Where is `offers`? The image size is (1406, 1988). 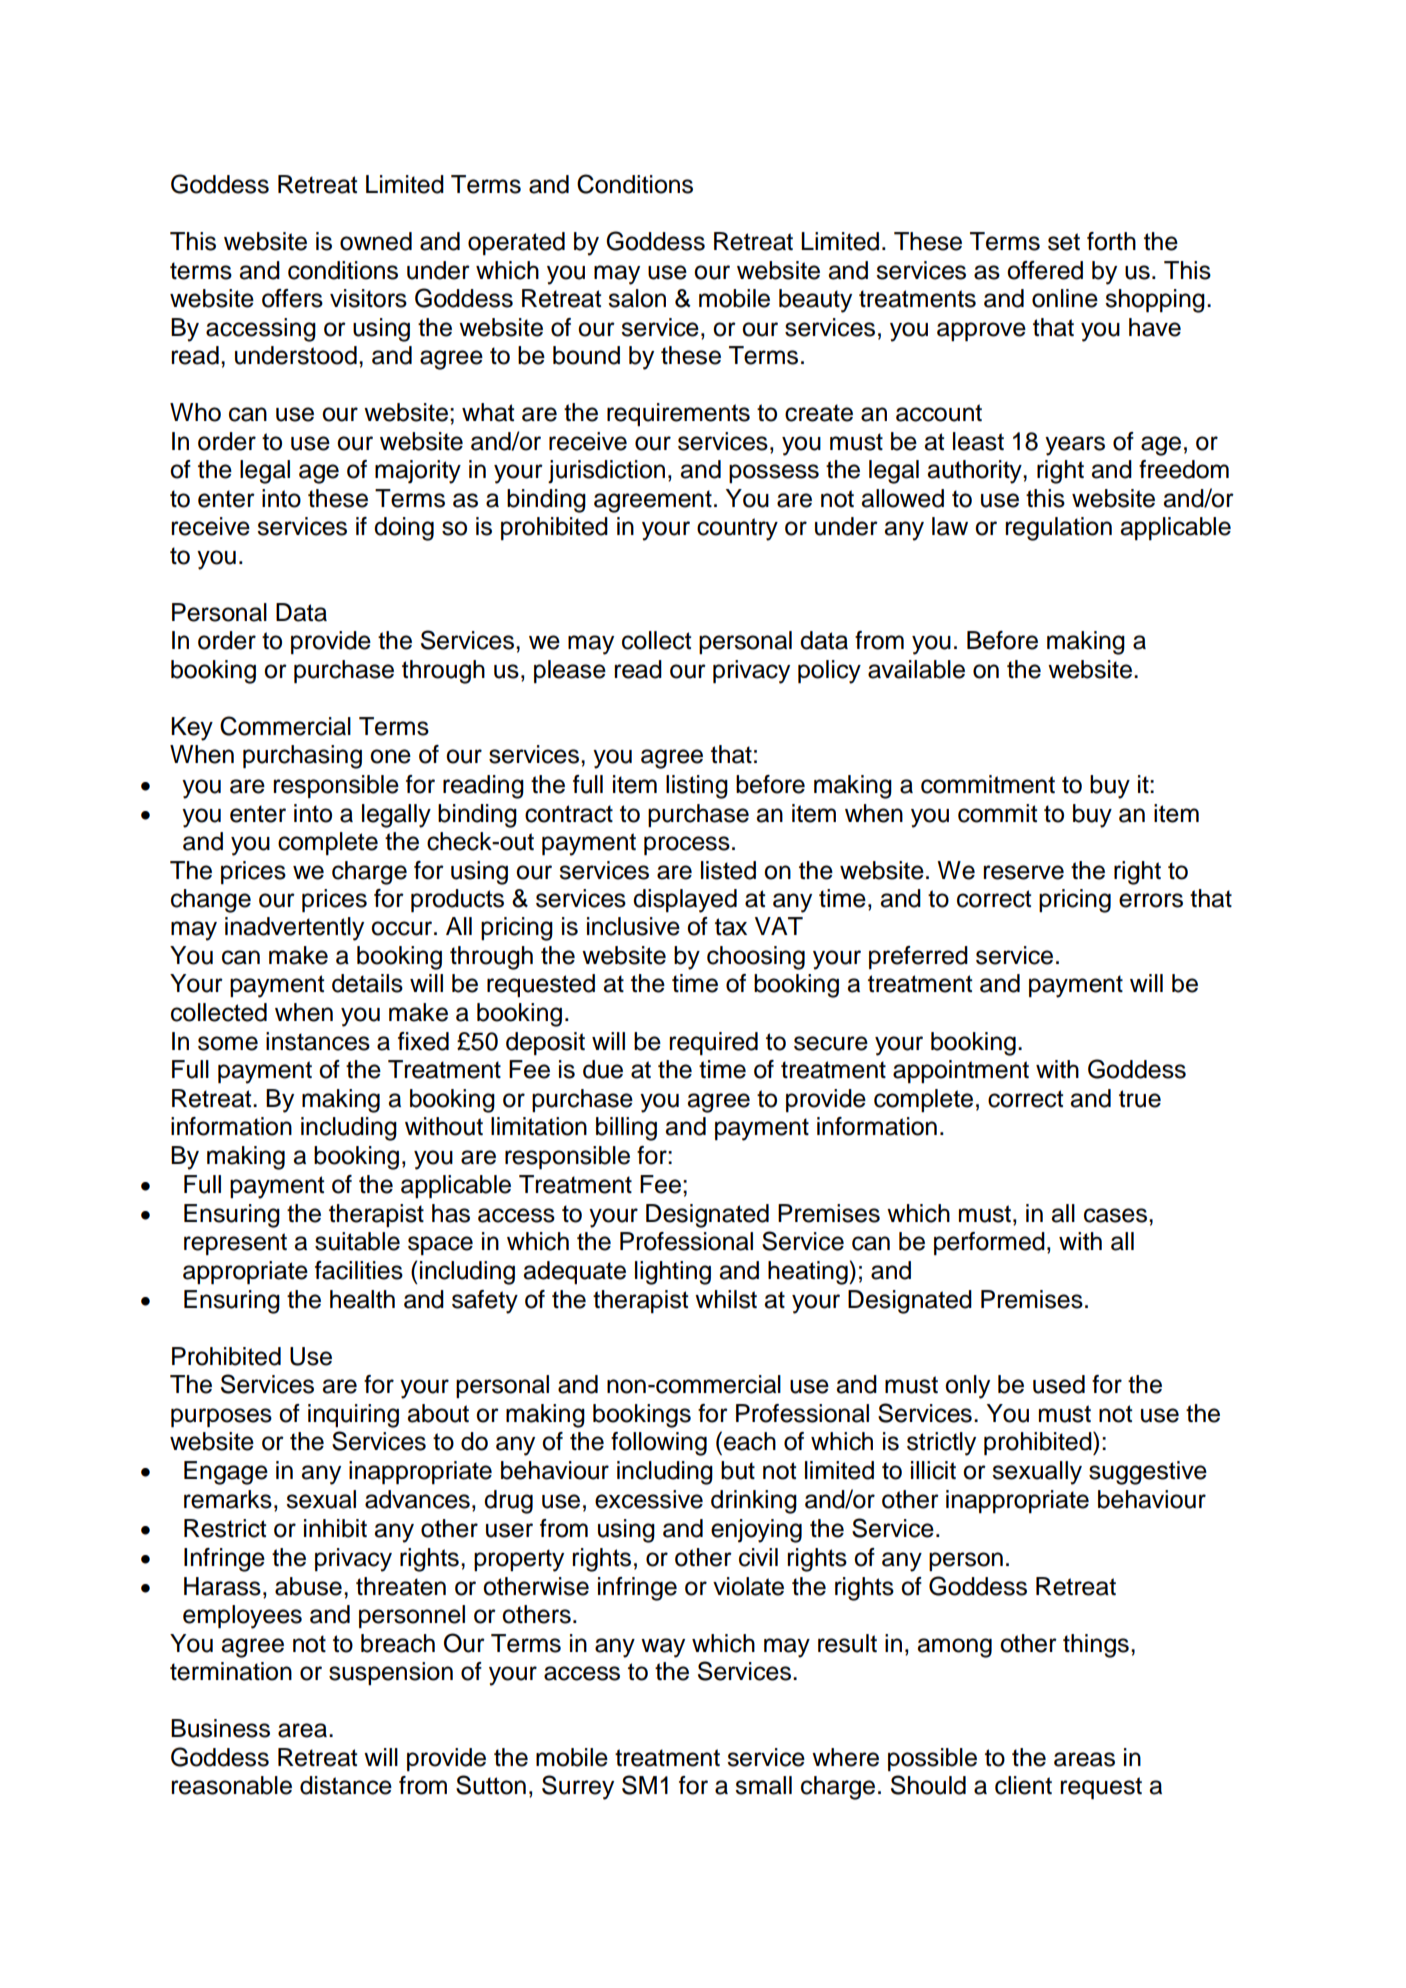
offers is located at coordinates (292, 298).
